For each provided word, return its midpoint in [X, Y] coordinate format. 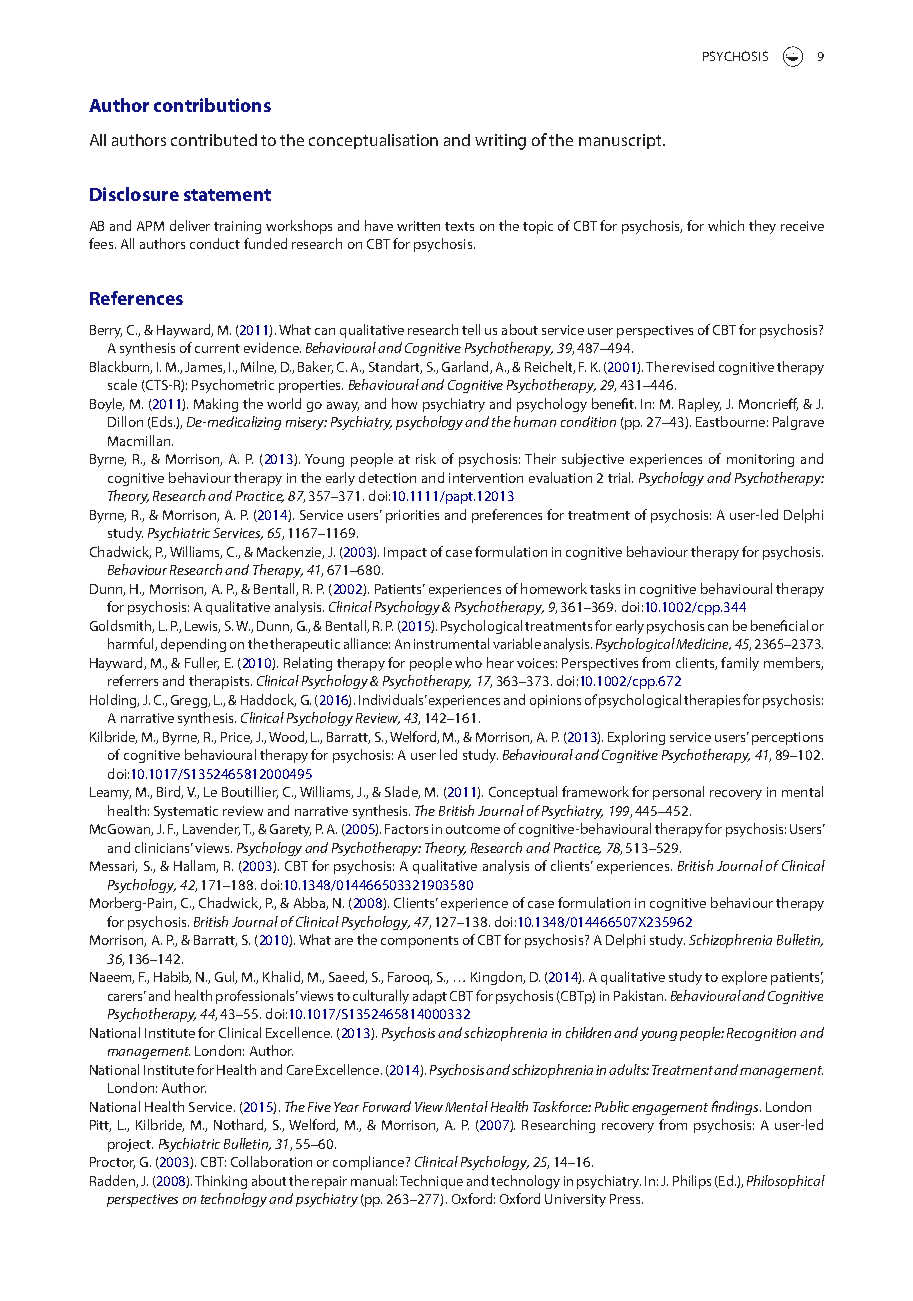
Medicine [703, 644]
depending [193, 645]
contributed [214, 140]
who [468, 662]
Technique [431, 1182]
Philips [692, 1182]
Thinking [221, 1182]
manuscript [621, 141]
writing [500, 142]
